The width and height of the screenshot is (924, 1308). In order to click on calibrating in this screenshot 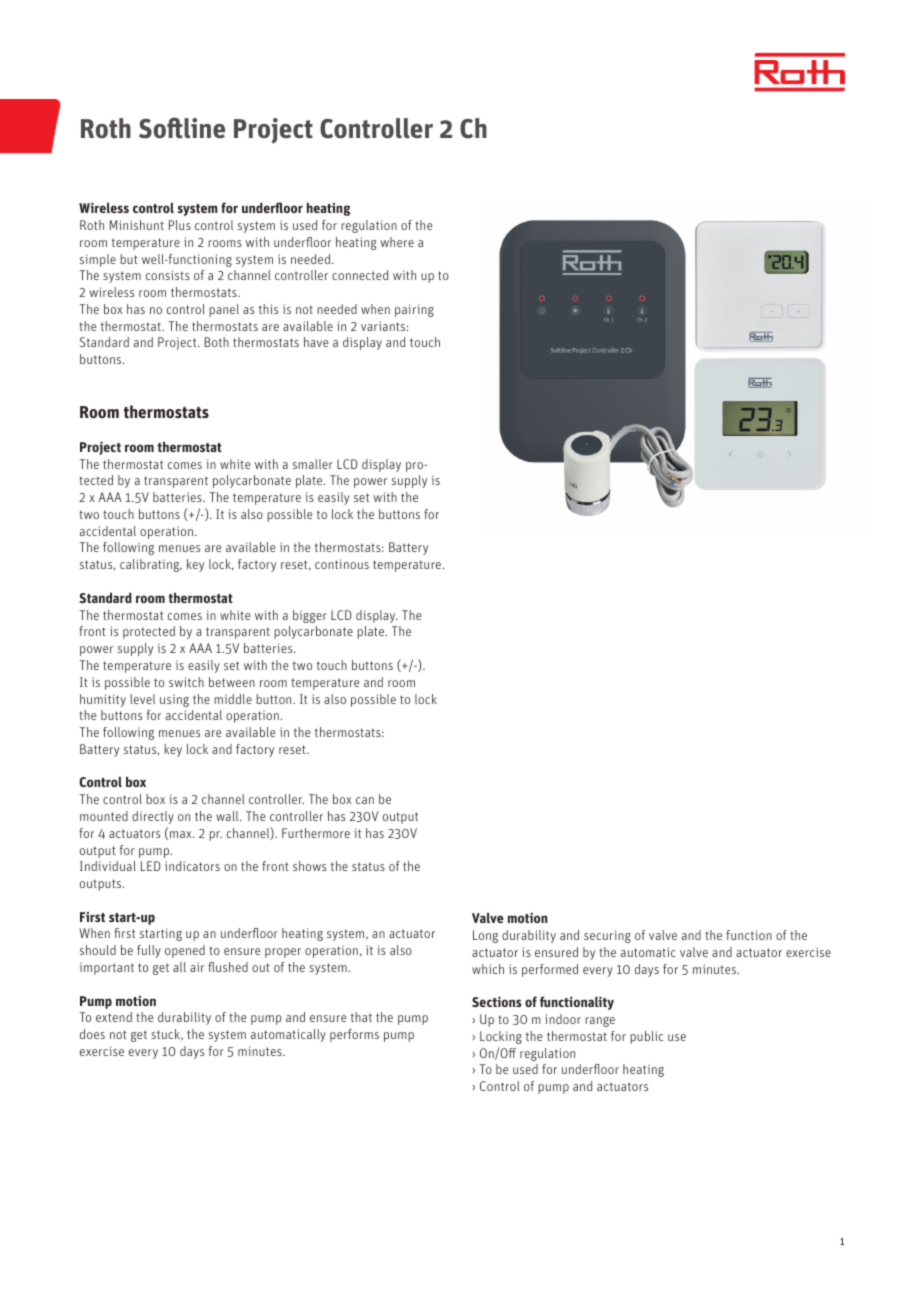, I will do `click(151, 565)`.
